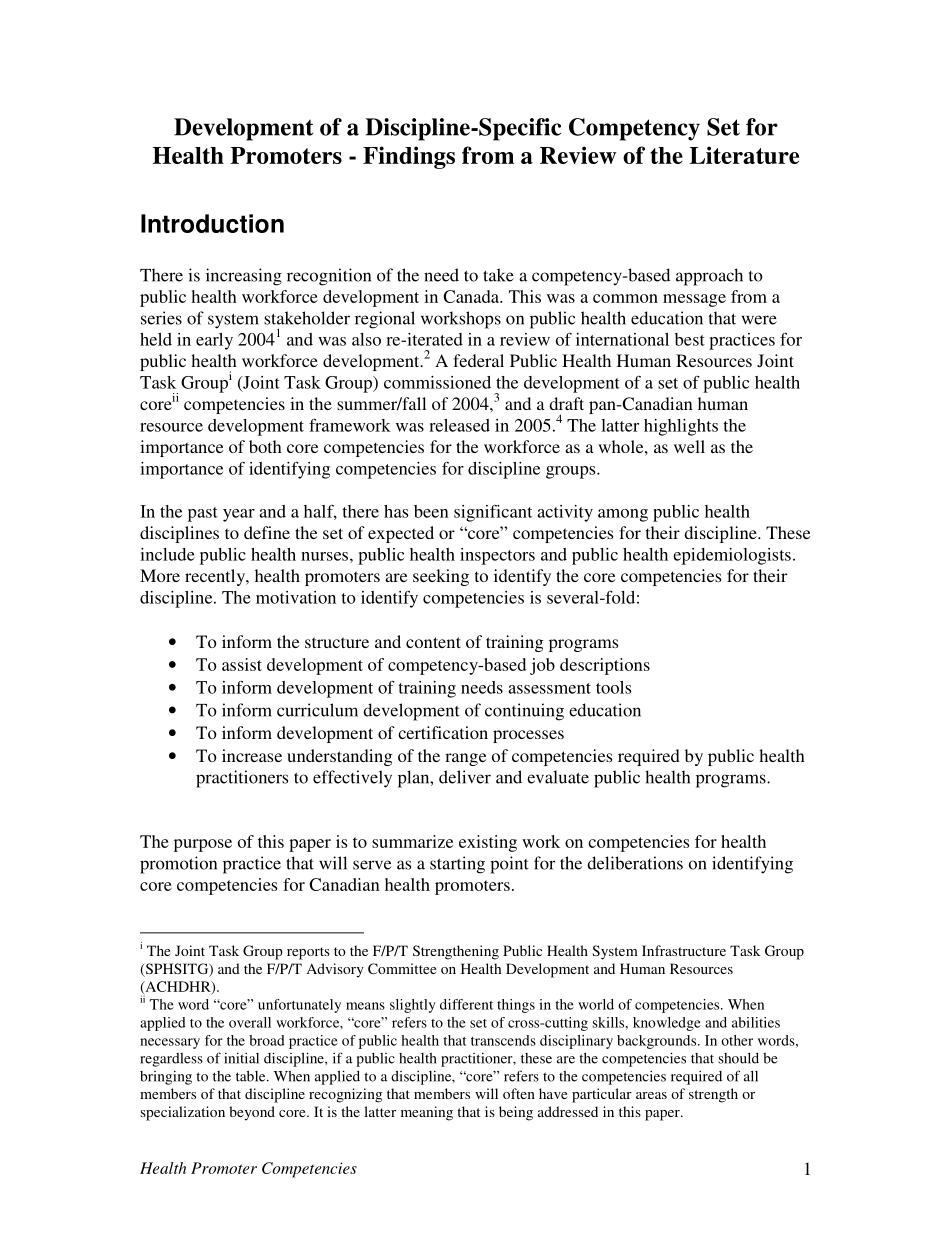 The width and height of the screenshot is (952, 1233). I want to click on areas, so click(651, 1095).
